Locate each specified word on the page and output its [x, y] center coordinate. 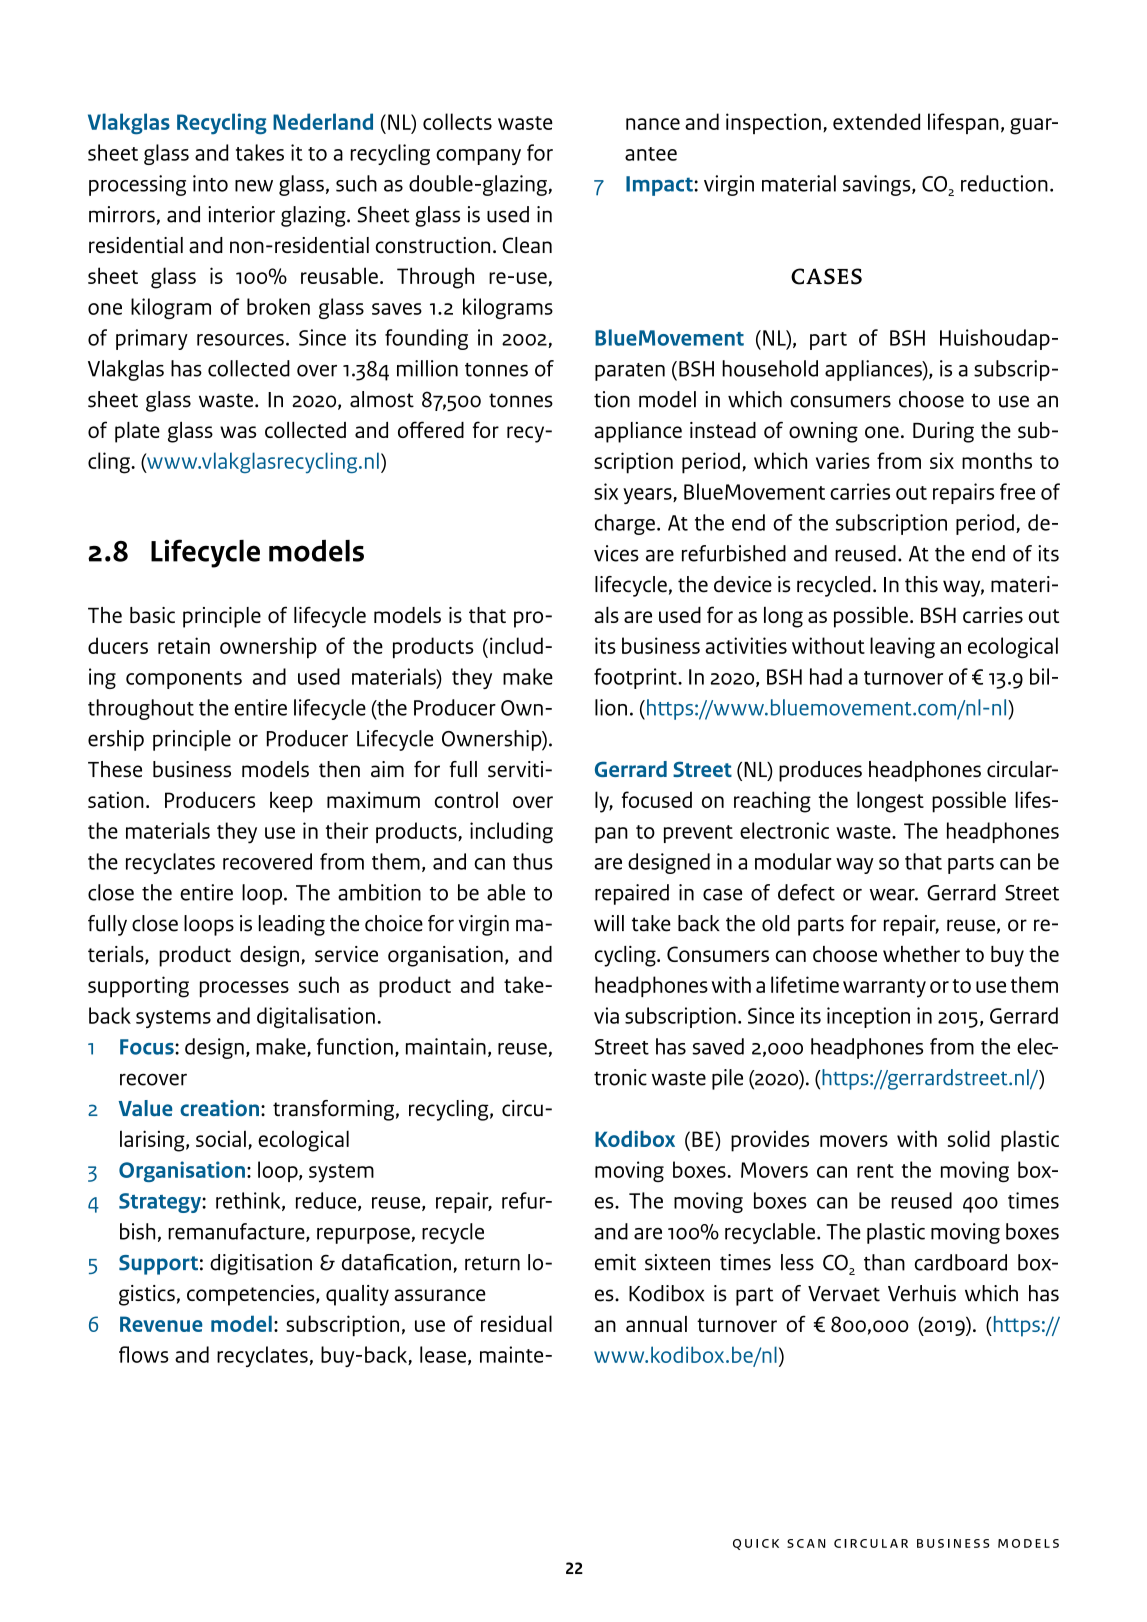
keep [291, 802]
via [606, 1015]
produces [820, 771]
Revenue [161, 1324]
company [478, 157]
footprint [636, 678]
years [648, 496]
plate [137, 432]
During [943, 432]
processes [244, 989]
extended [876, 121]
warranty [884, 988]
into [210, 183]
